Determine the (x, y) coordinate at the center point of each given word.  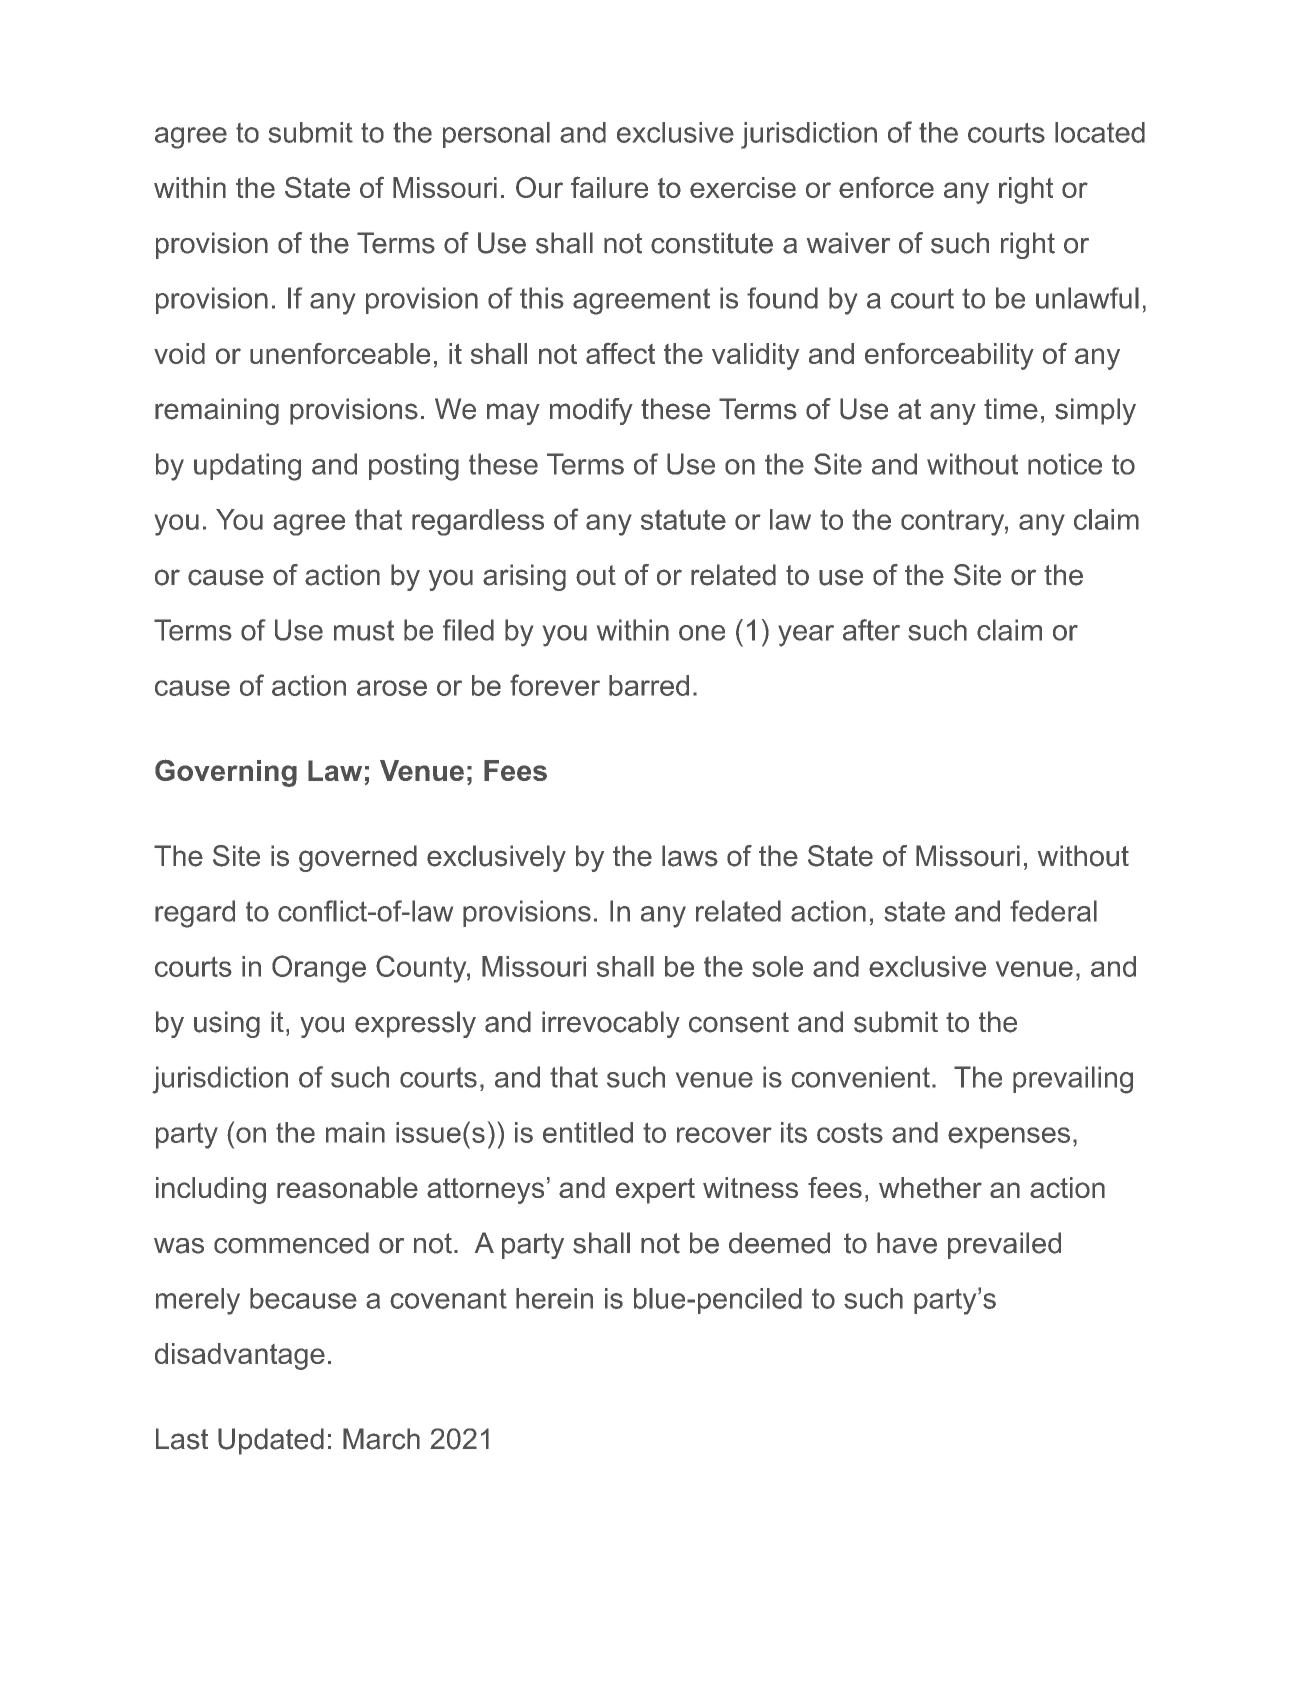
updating (247, 467)
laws (690, 856)
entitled (588, 1132)
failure (609, 187)
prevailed (1004, 1245)
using (227, 1024)
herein (554, 1298)
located (1100, 132)
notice (1065, 464)
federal (1053, 911)
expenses (1009, 1138)
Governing (226, 773)
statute (683, 520)
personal (496, 135)
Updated (271, 1441)
